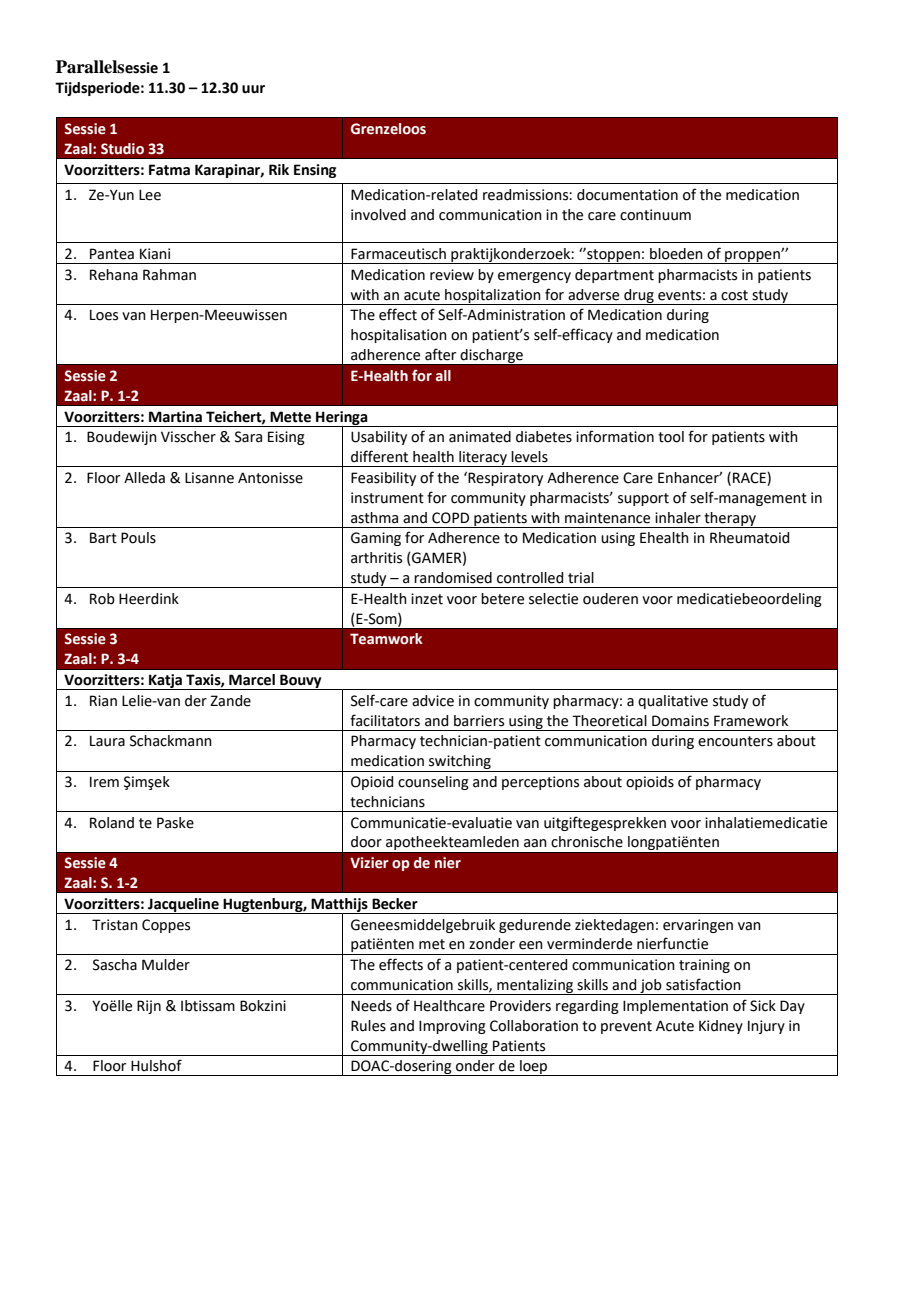 This document has height=1308, width=924. Describe the element at coordinates (749, 538) in the document. I see `Rheumatoid` at that location.
